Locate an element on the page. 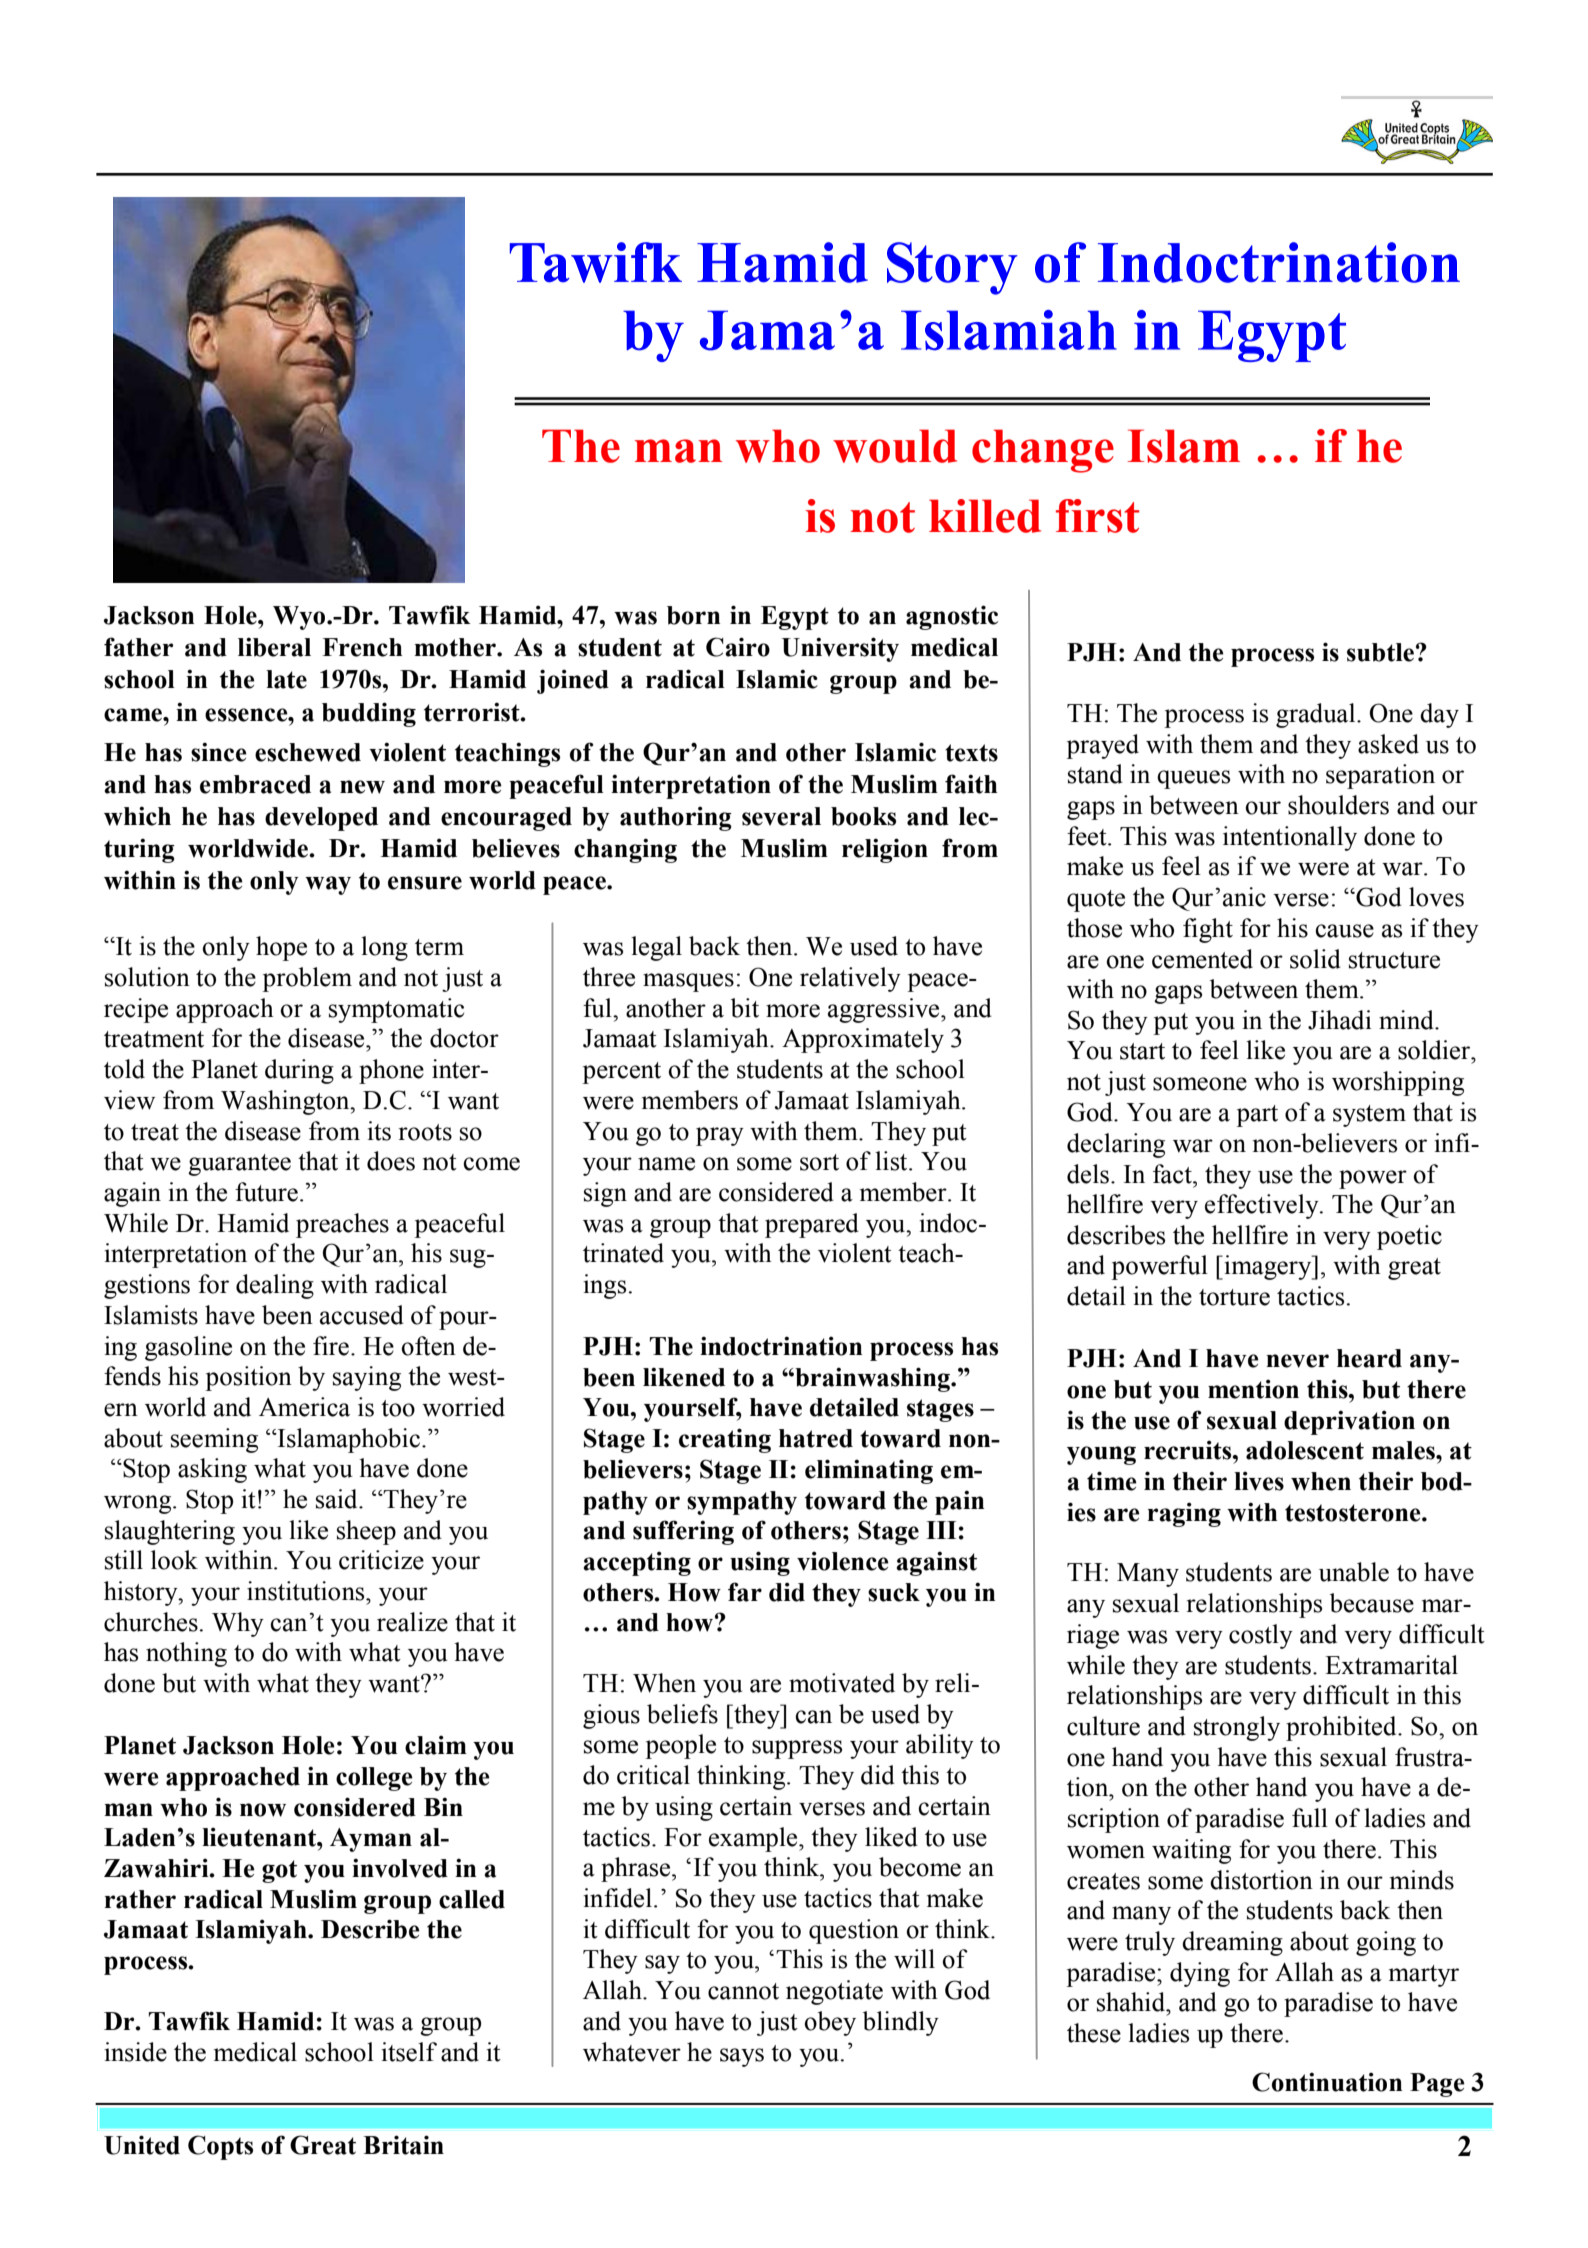 This page has width=1588, height=2248. Page is located at coordinates (1437, 2085).
